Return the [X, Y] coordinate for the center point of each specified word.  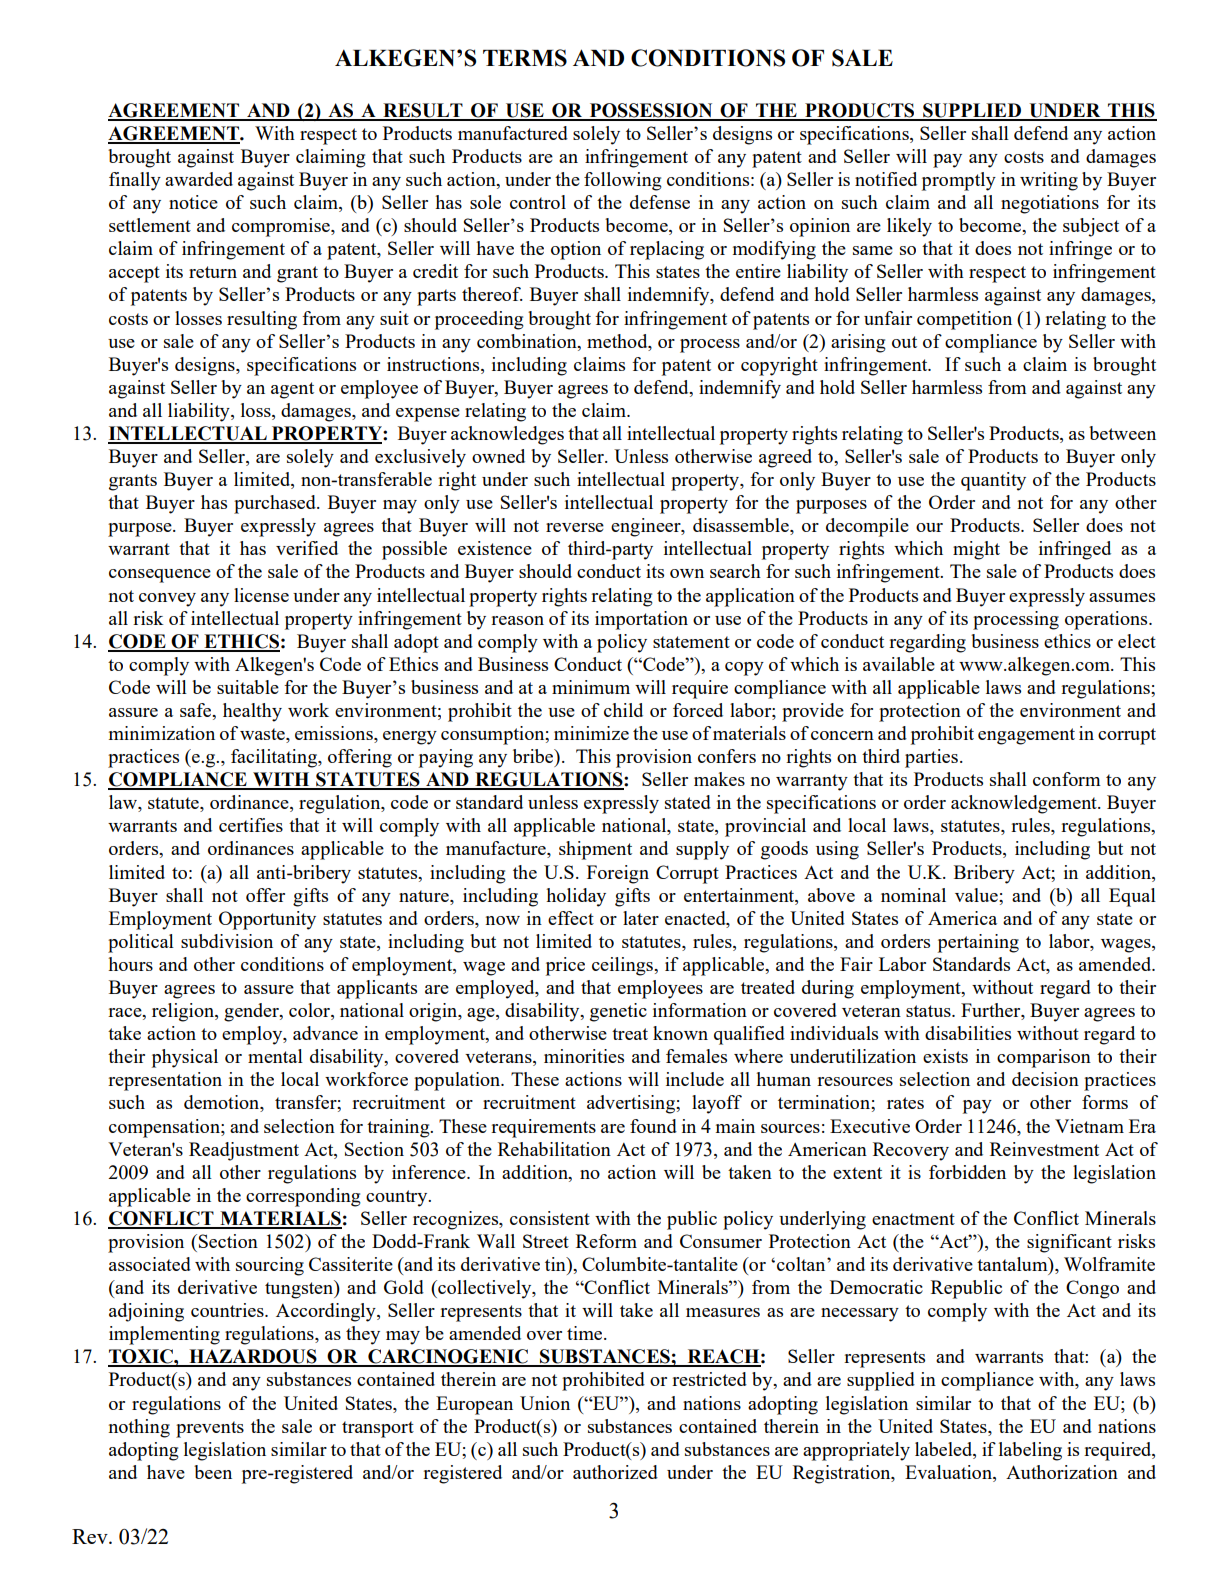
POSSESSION [651, 111]
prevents [210, 1429]
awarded [199, 179]
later [641, 918]
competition [964, 320]
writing [1049, 181]
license [261, 595]
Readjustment [244, 1151]
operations [1107, 620]
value [977, 895]
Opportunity [267, 920]
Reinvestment [1044, 1149]
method [618, 341]
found [653, 1126]
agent [292, 390]
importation [641, 620]
